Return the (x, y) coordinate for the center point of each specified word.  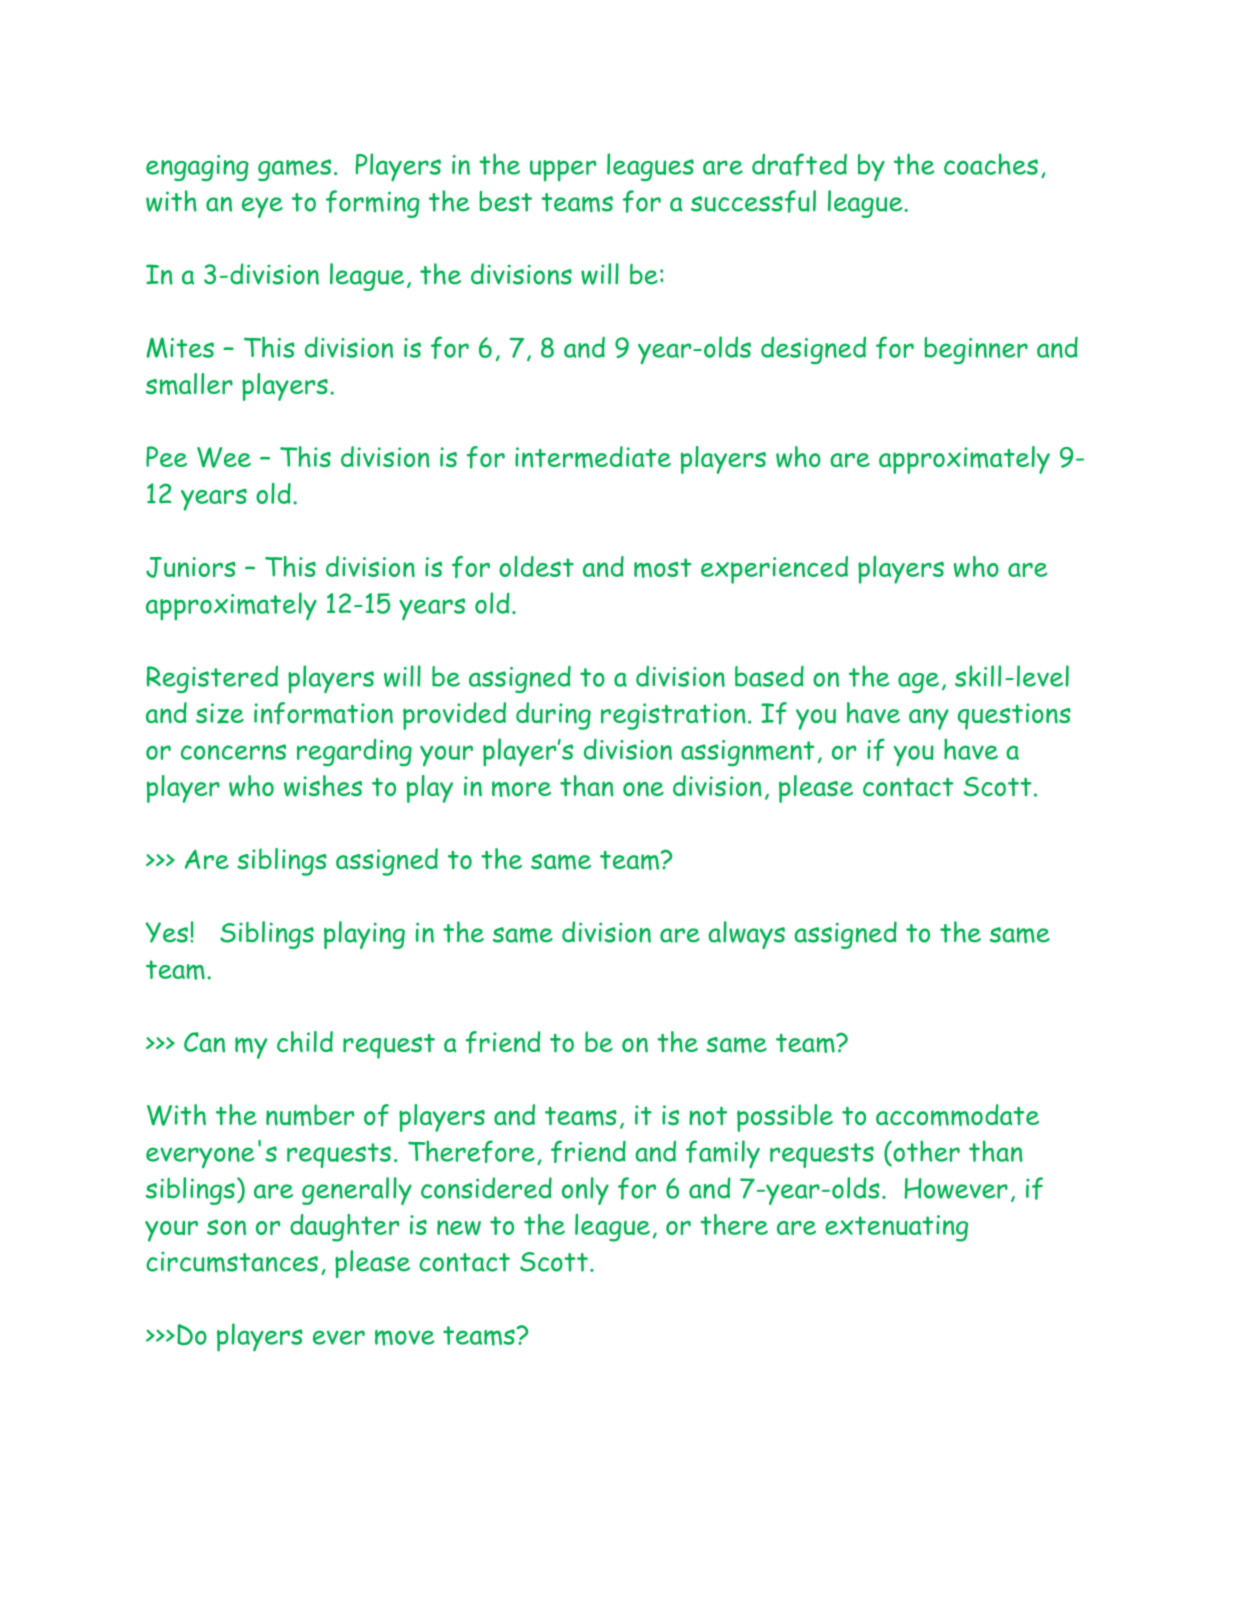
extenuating (896, 1228)
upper (563, 171)
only (585, 1191)
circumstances (232, 1262)
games (294, 170)
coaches (991, 164)
